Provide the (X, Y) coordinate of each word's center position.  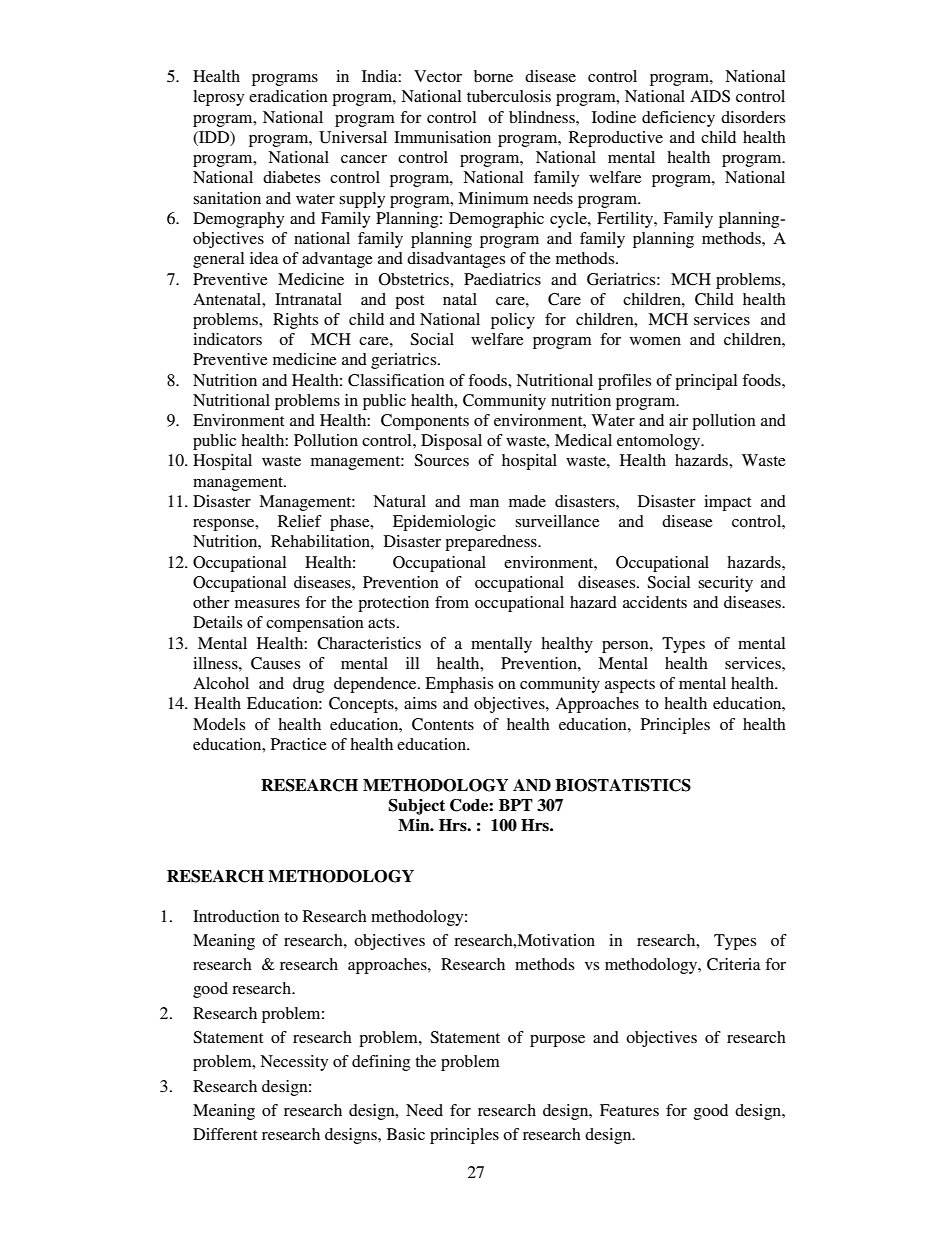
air (678, 420)
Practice (299, 744)
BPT (516, 805)
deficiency (678, 119)
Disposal (451, 442)
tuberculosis (509, 96)
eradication (288, 96)
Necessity (294, 1063)
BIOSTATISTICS (623, 785)
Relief (300, 521)
